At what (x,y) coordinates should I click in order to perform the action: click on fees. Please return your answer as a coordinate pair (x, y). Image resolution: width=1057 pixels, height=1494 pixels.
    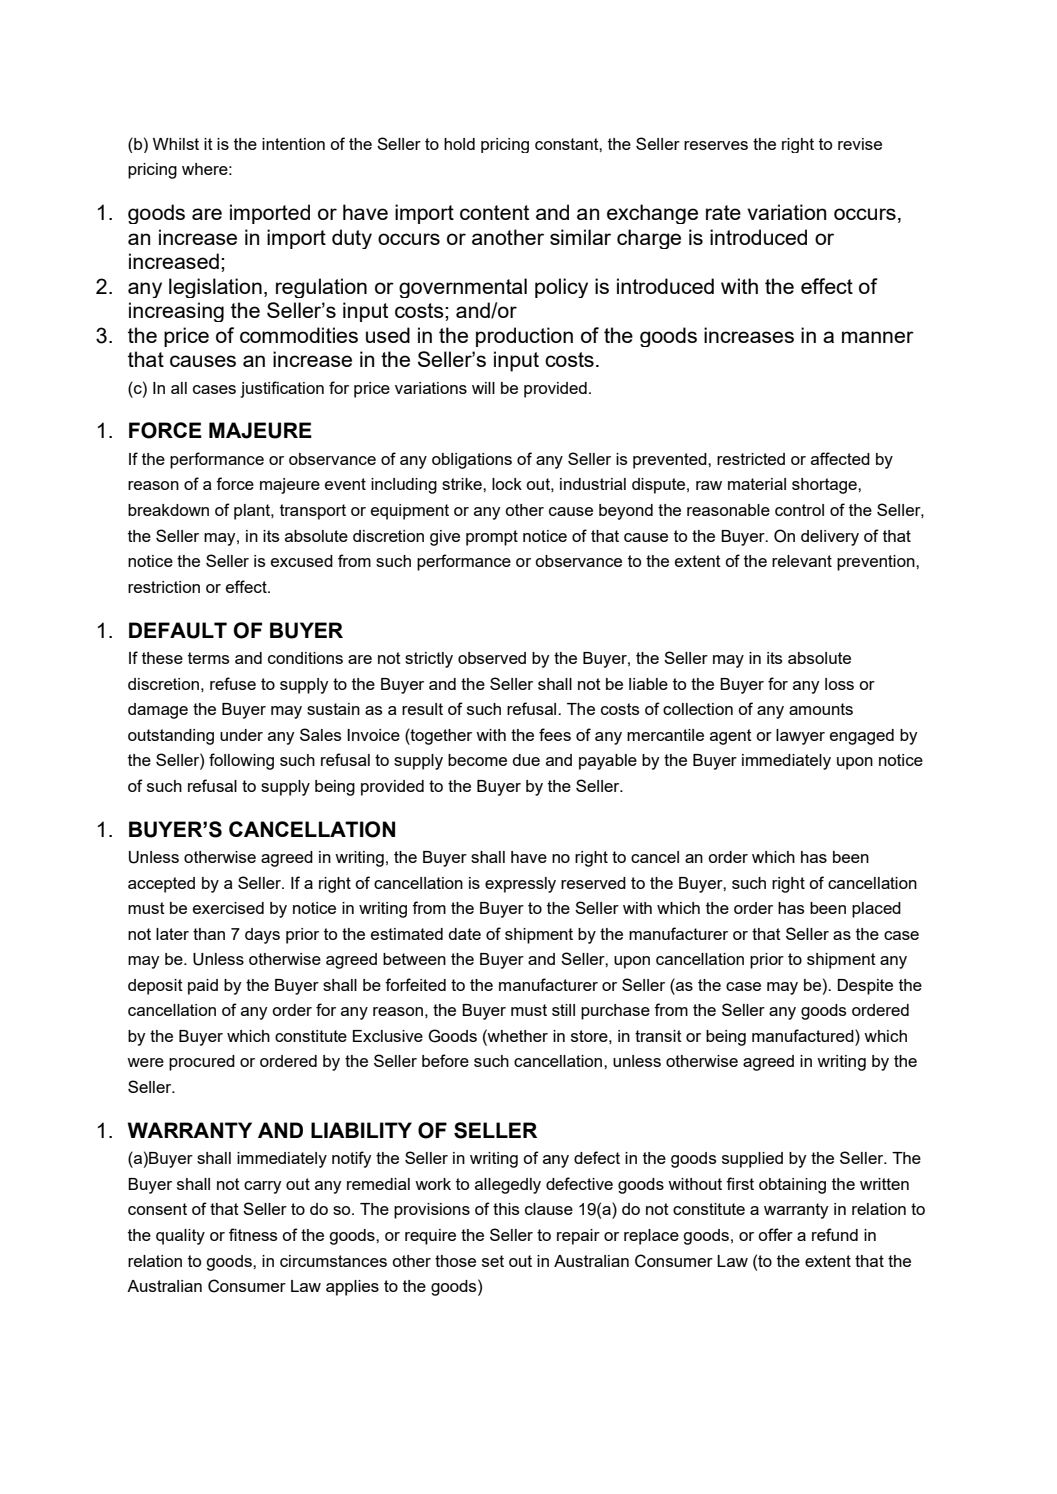
    Looking at the image, I should click on (555, 734).
